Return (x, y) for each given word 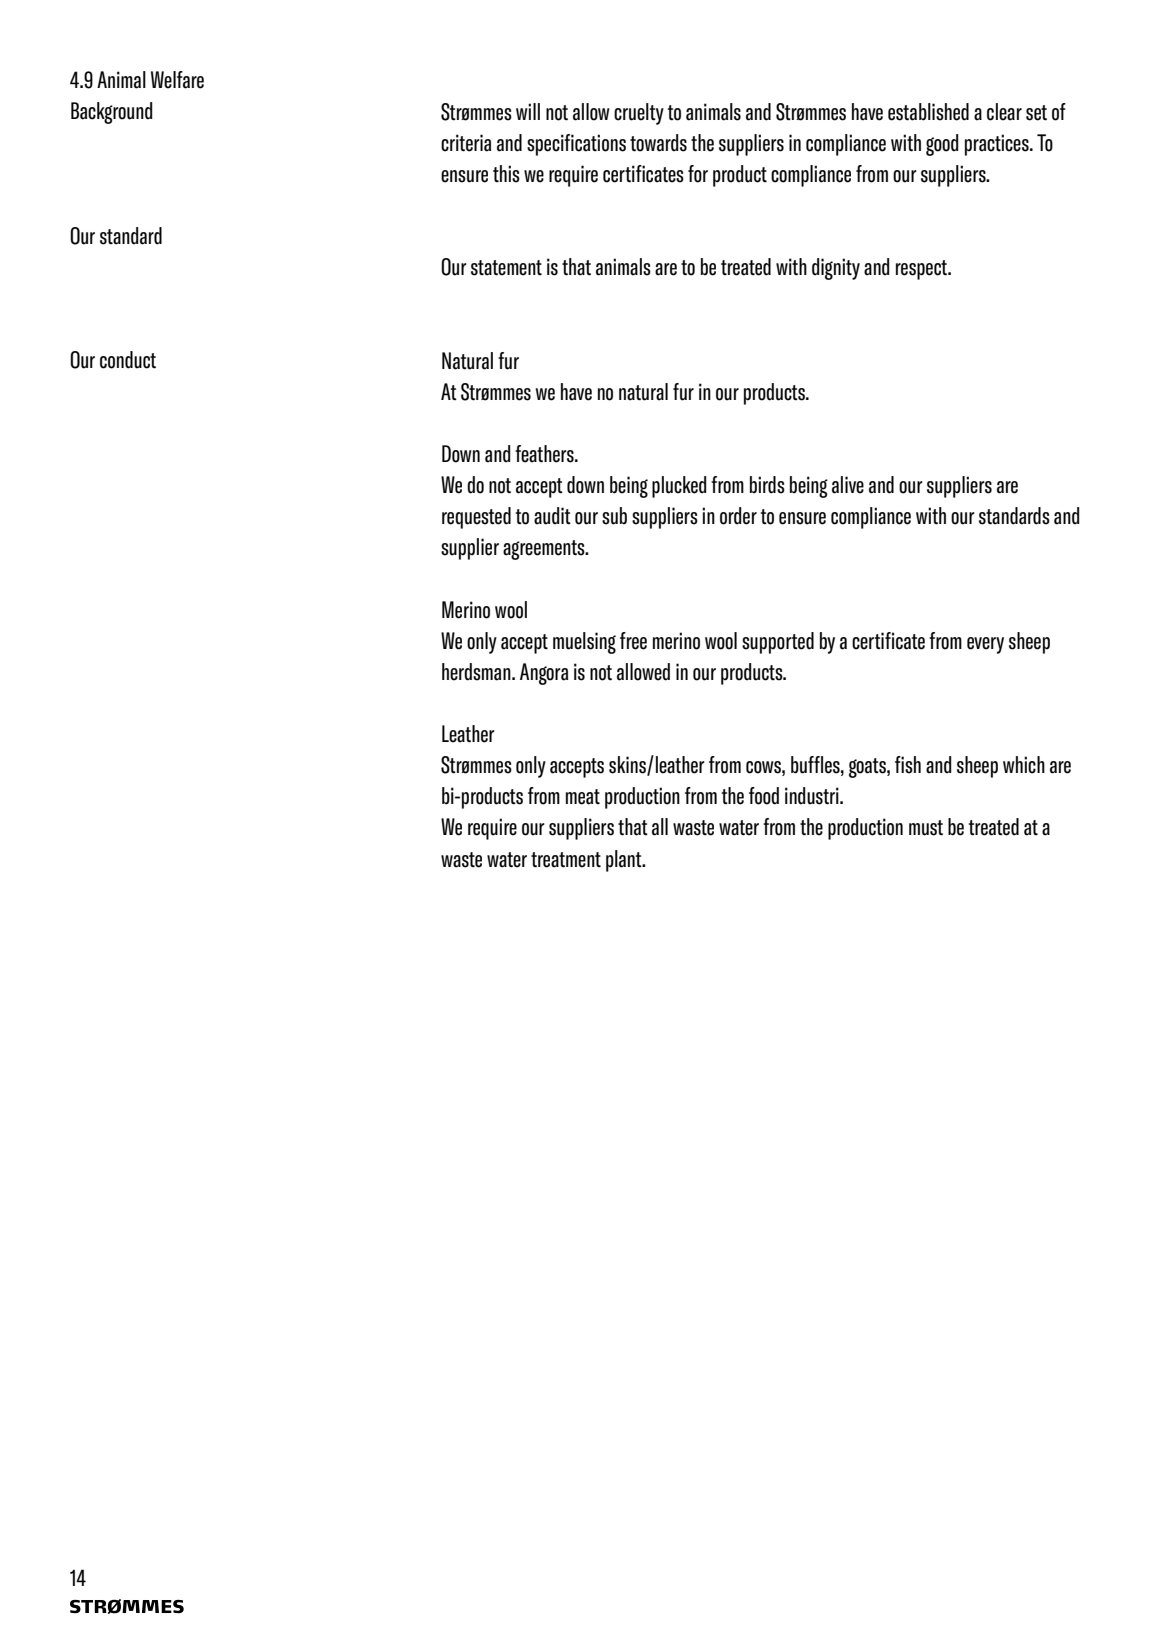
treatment (566, 860)
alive (848, 485)
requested (476, 518)
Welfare (177, 80)
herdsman (477, 672)
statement (506, 268)
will (528, 111)
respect (922, 270)
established (928, 112)
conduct (128, 360)
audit (552, 516)
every (985, 645)
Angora (544, 674)
